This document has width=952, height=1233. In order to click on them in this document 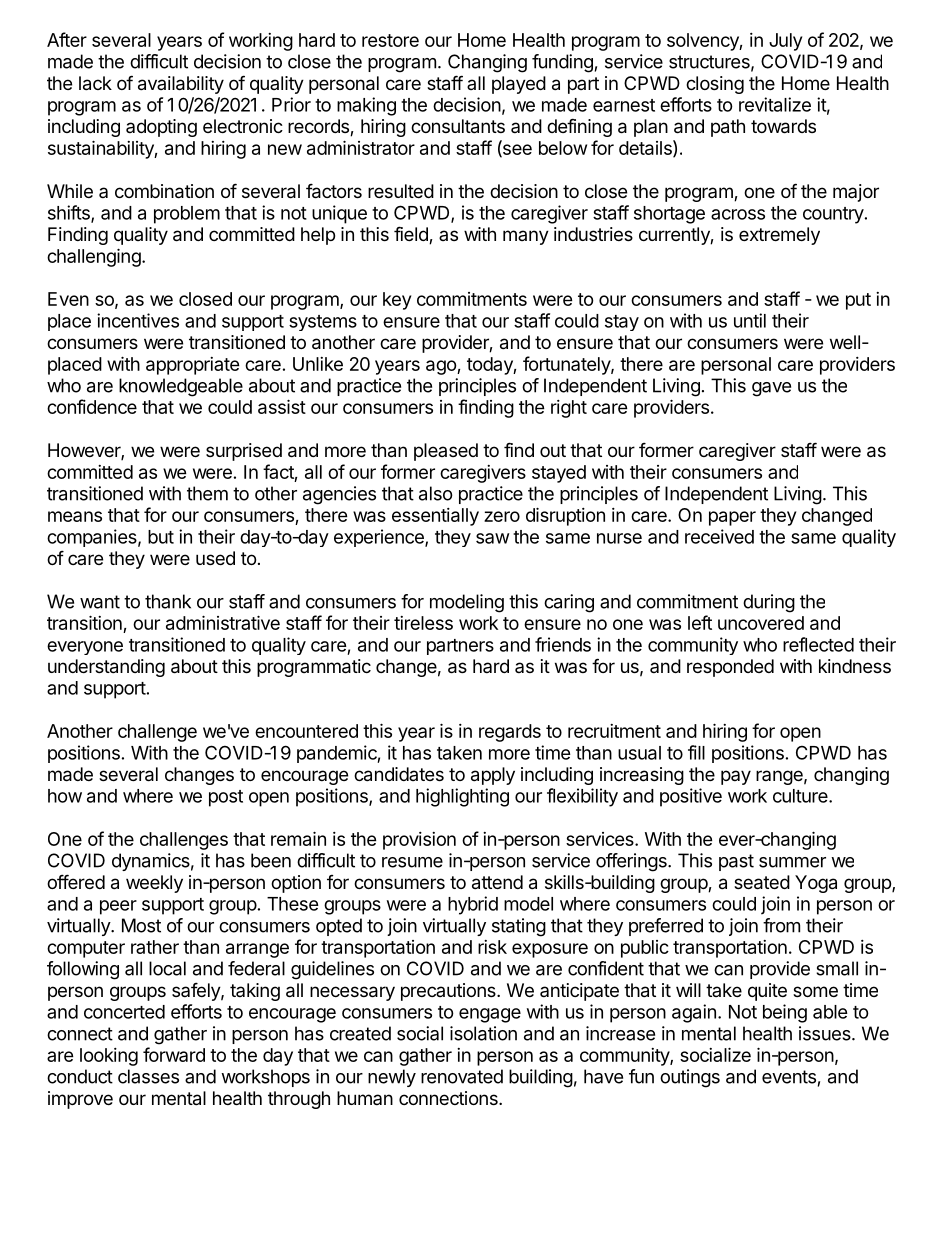, I will do `click(207, 493)`.
